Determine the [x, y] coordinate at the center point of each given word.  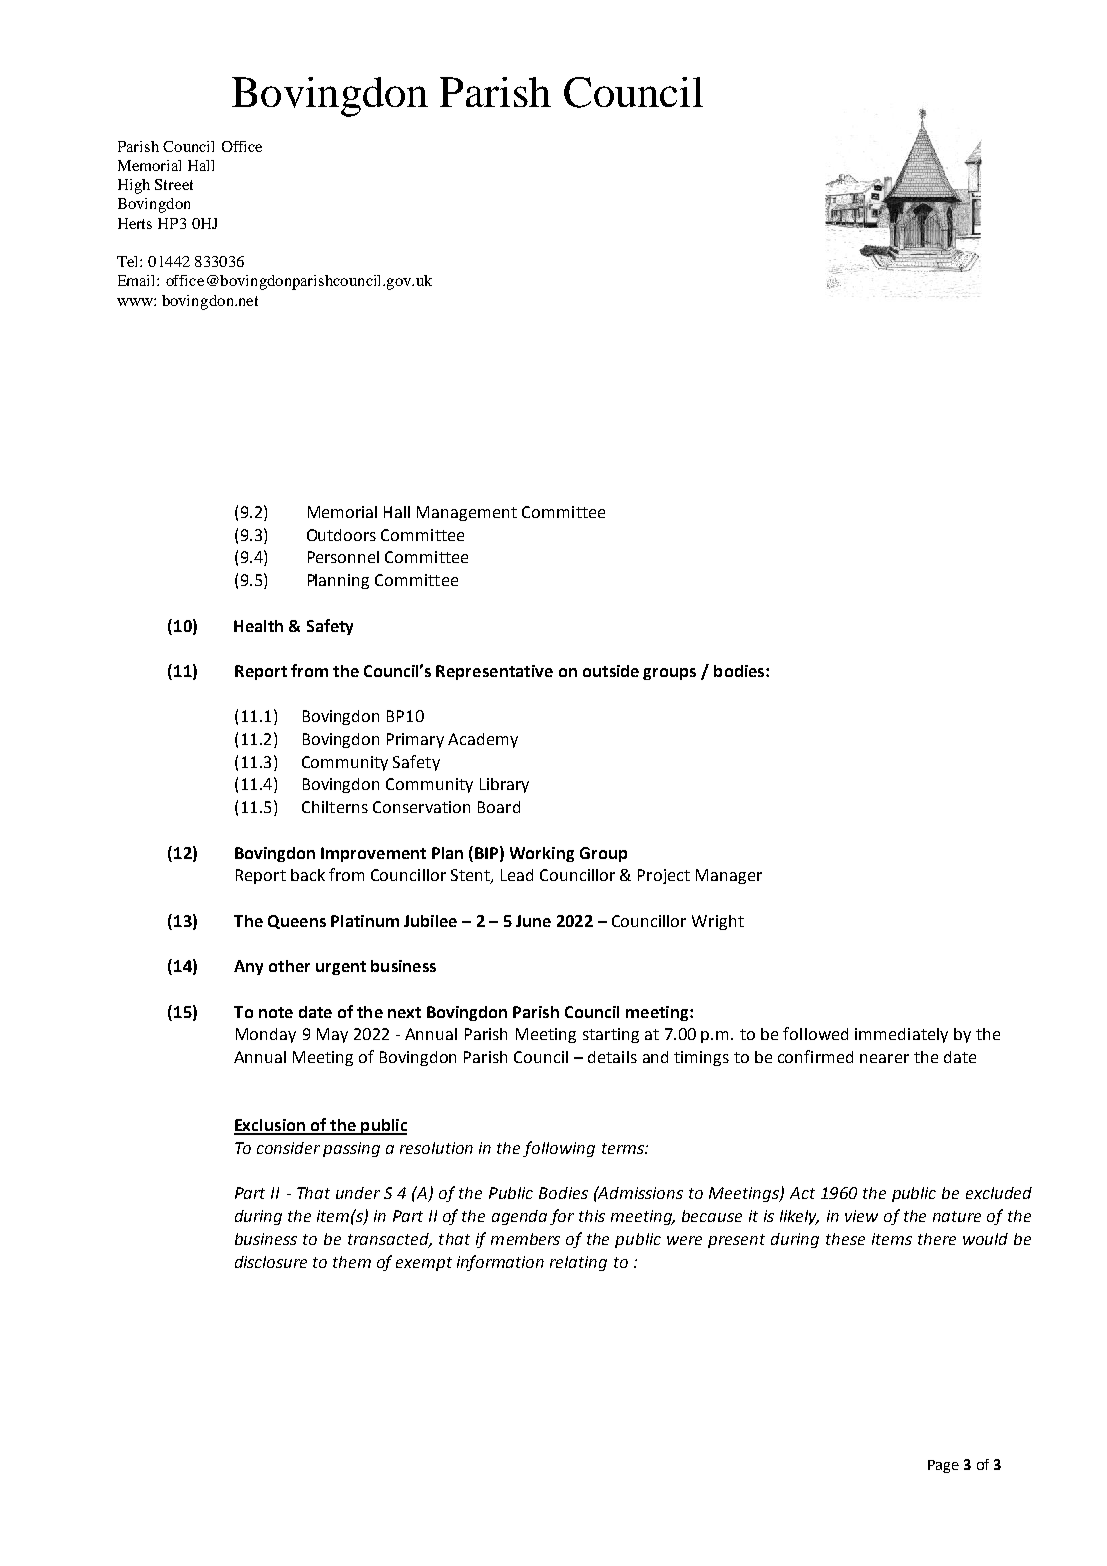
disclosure [271, 1262]
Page [943, 1466]
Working [542, 854]
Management [467, 513]
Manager [729, 876]
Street [174, 184]
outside [611, 671]
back [308, 875]
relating [578, 1263]
